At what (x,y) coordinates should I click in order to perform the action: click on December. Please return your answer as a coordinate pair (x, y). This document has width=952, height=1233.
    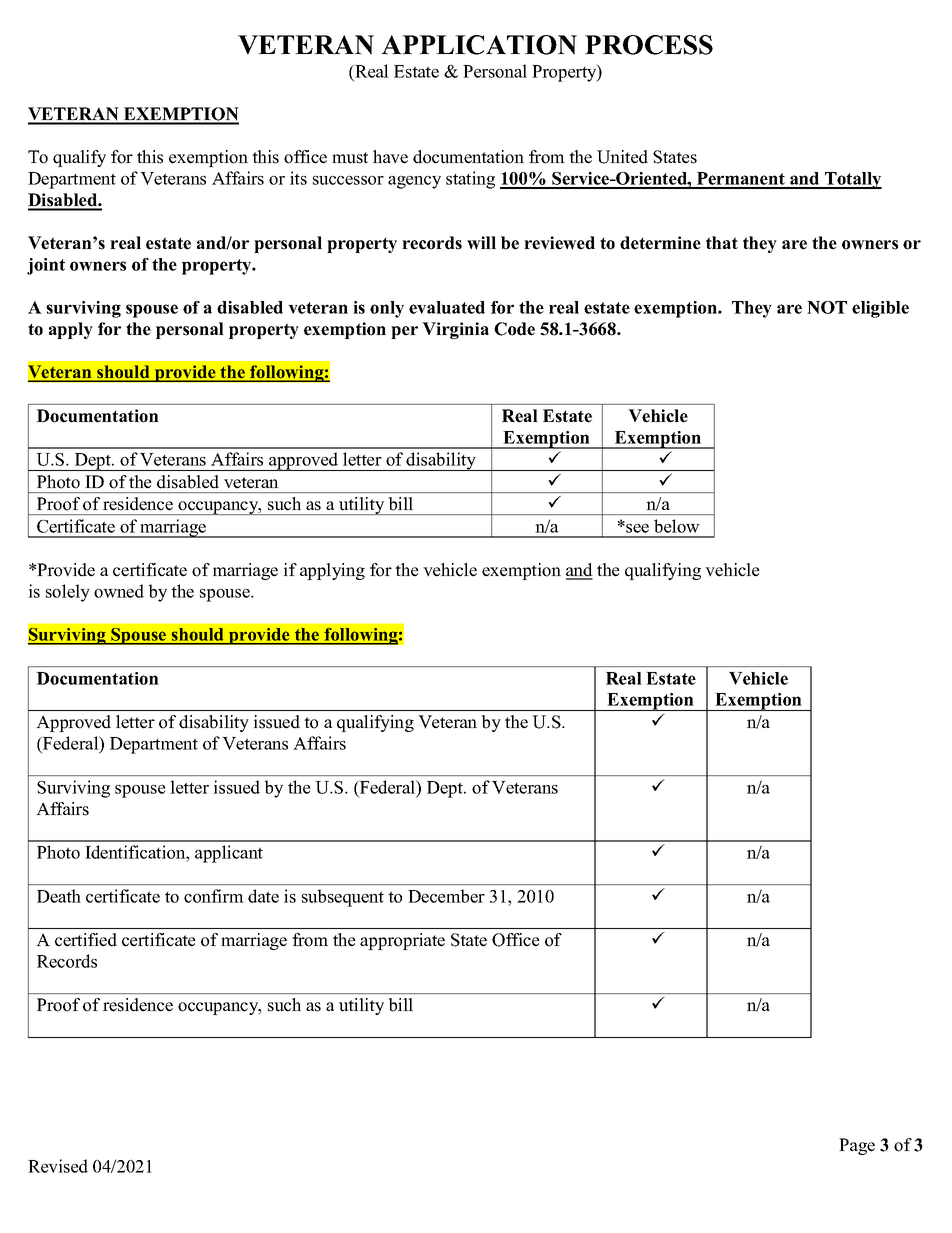
    Looking at the image, I should click on (446, 896).
